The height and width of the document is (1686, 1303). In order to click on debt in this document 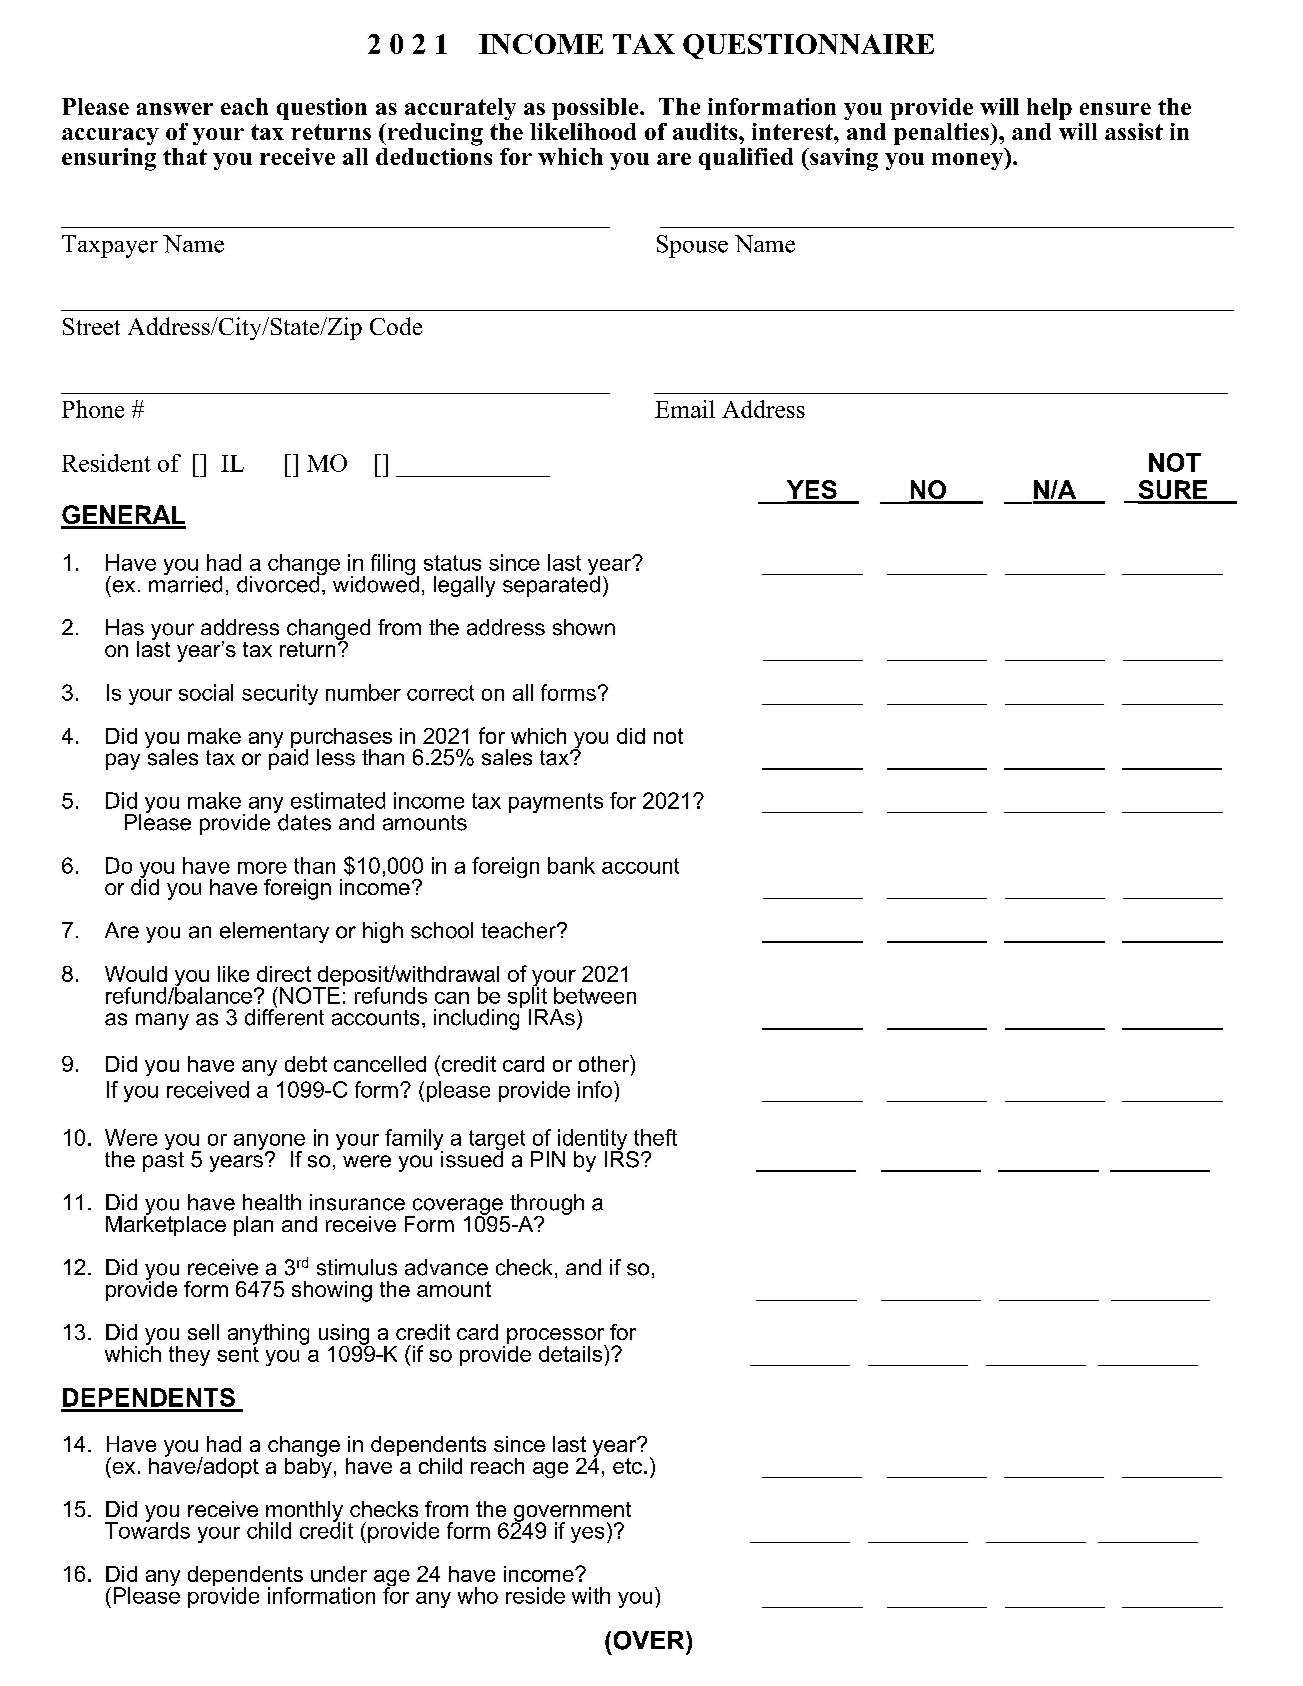, I will do `click(306, 1064)`.
